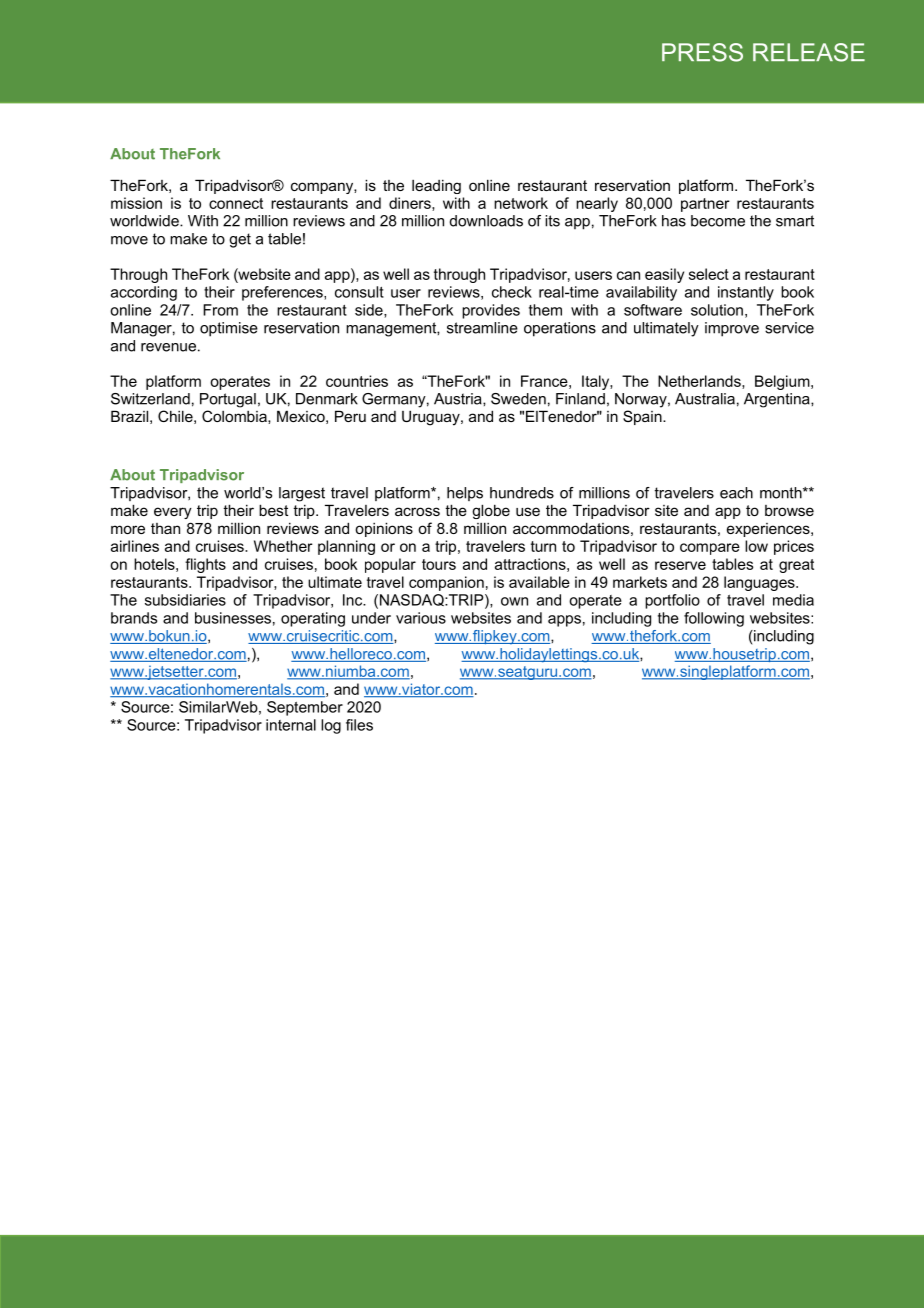  I want to click on downloads, so click(486, 221).
